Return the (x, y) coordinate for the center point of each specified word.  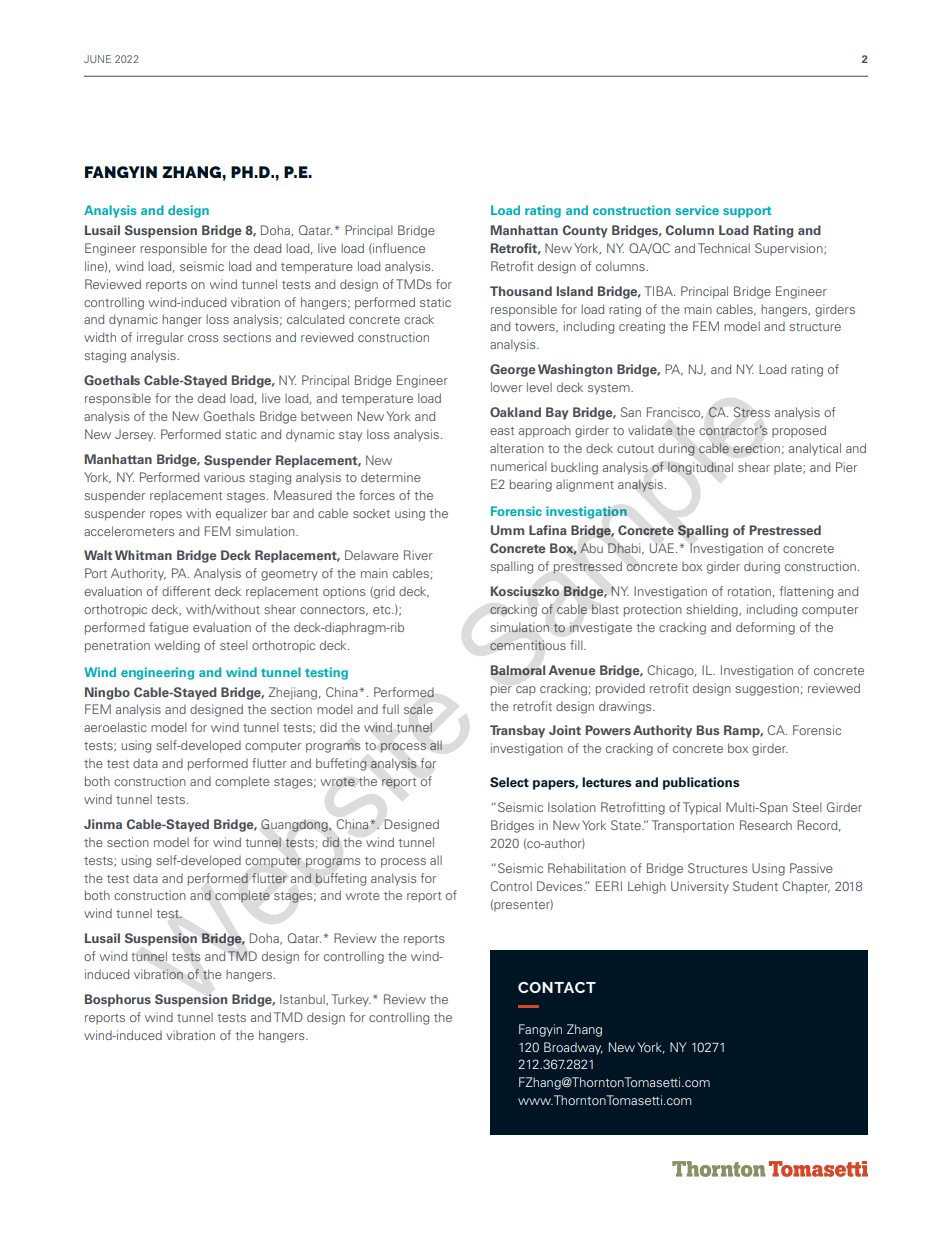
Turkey (351, 1000)
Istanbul (303, 1000)
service (697, 210)
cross (203, 338)
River (418, 555)
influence (398, 248)
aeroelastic (115, 727)
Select (509, 782)
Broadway (573, 1048)
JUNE (97, 59)
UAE (663, 548)
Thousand (521, 291)
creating (642, 327)
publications (701, 783)
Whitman (143, 555)
